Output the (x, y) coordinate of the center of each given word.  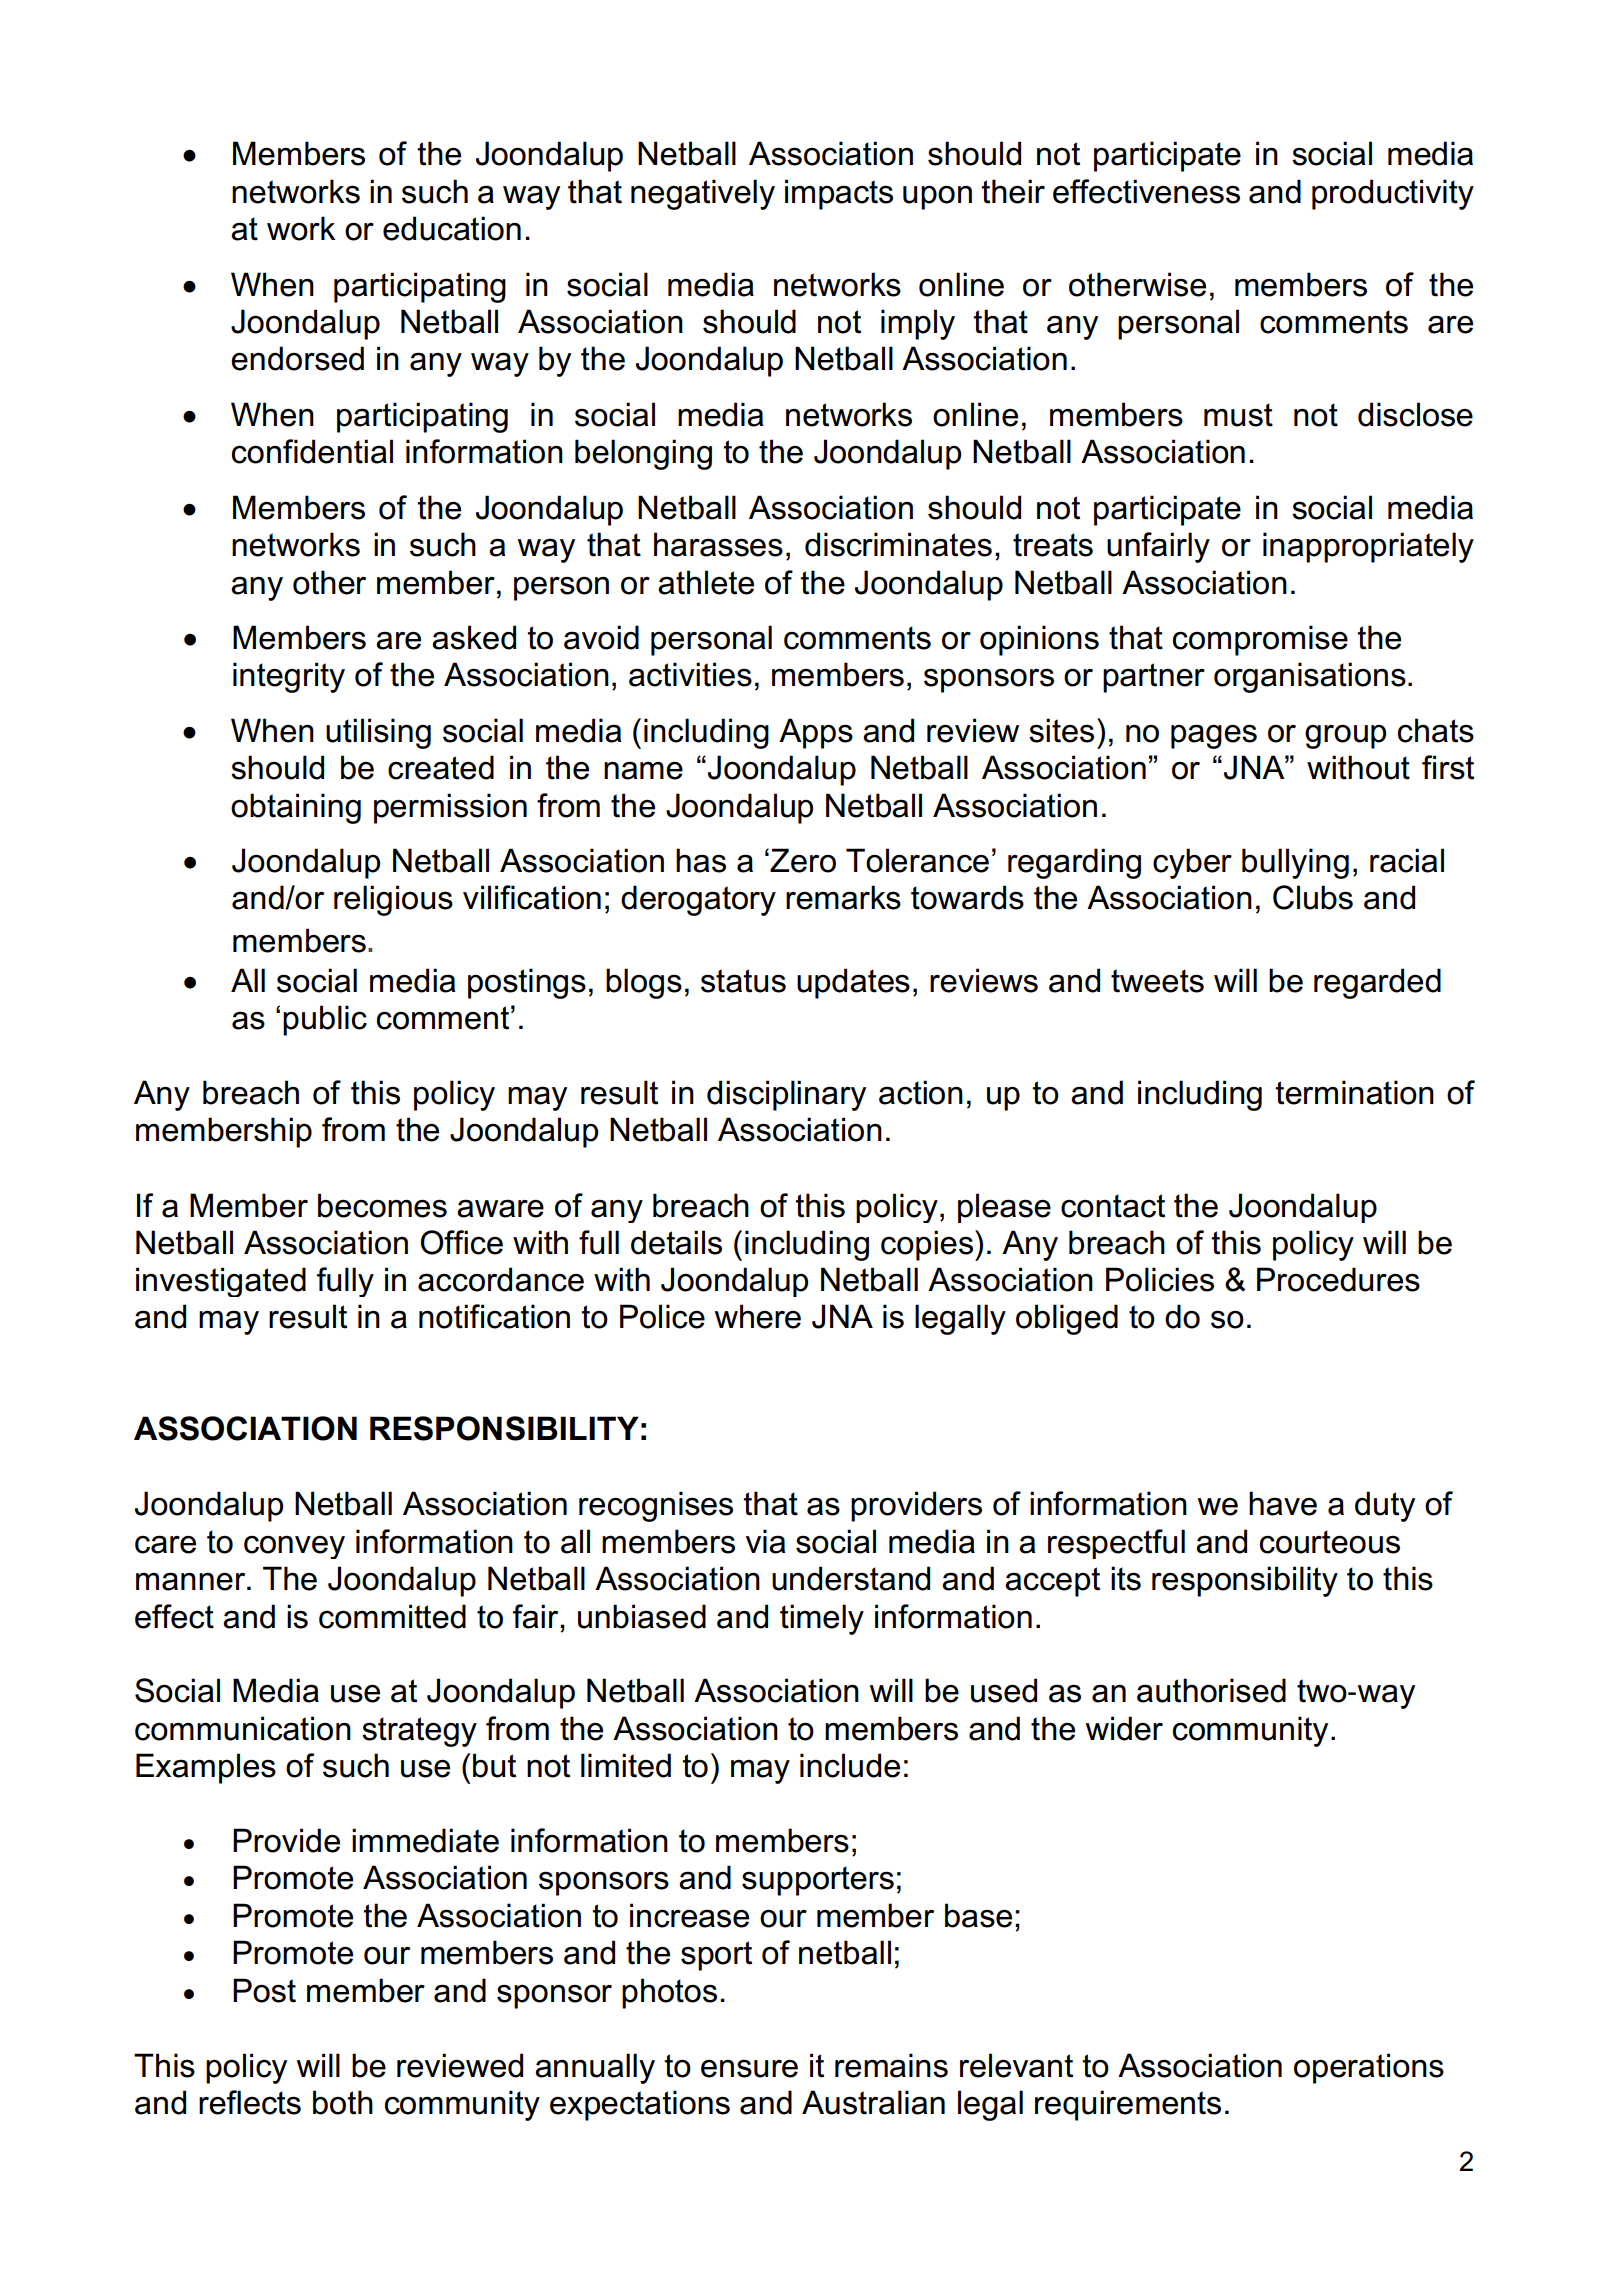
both (343, 2102)
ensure (749, 2069)
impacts (839, 194)
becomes (382, 1205)
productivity (1393, 194)
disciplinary (786, 1095)
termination (1354, 1092)
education (452, 228)
